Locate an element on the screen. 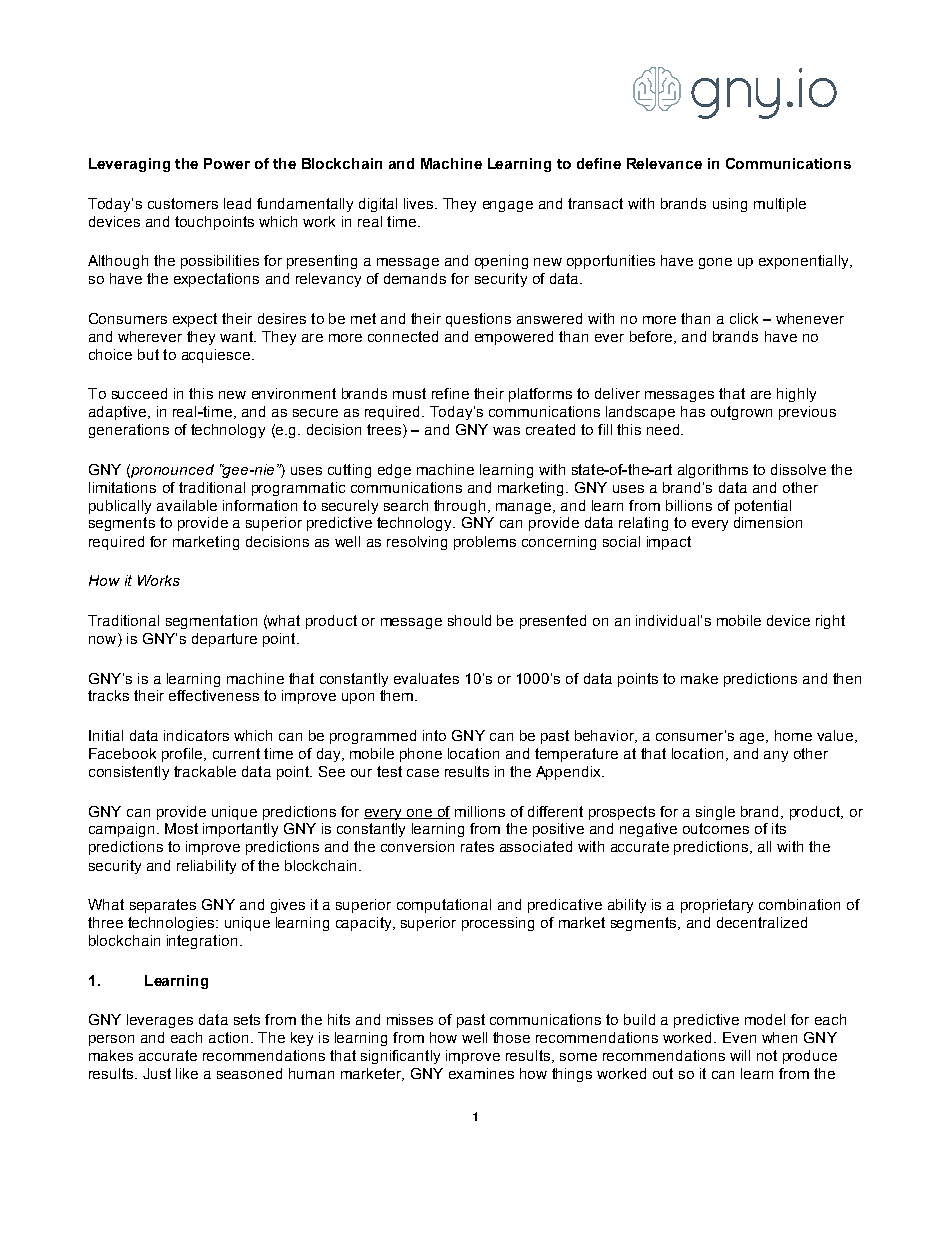 This screenshot has height=1233, width=952. engage is located at coordinates (508, 206).
